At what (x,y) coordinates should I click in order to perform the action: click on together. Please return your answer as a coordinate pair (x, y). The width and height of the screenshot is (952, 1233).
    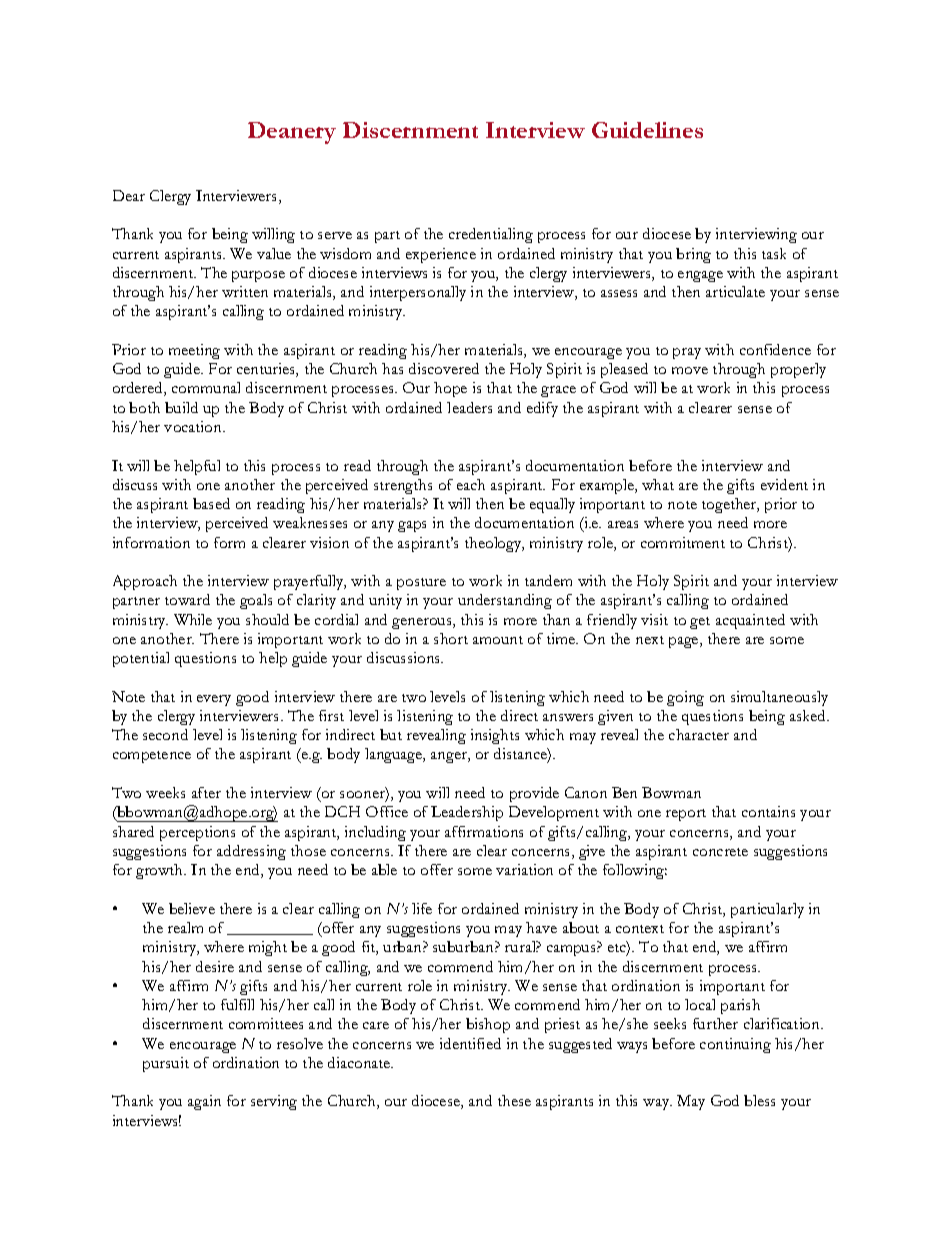
    Looking at the image, I should click on (730, 505).
